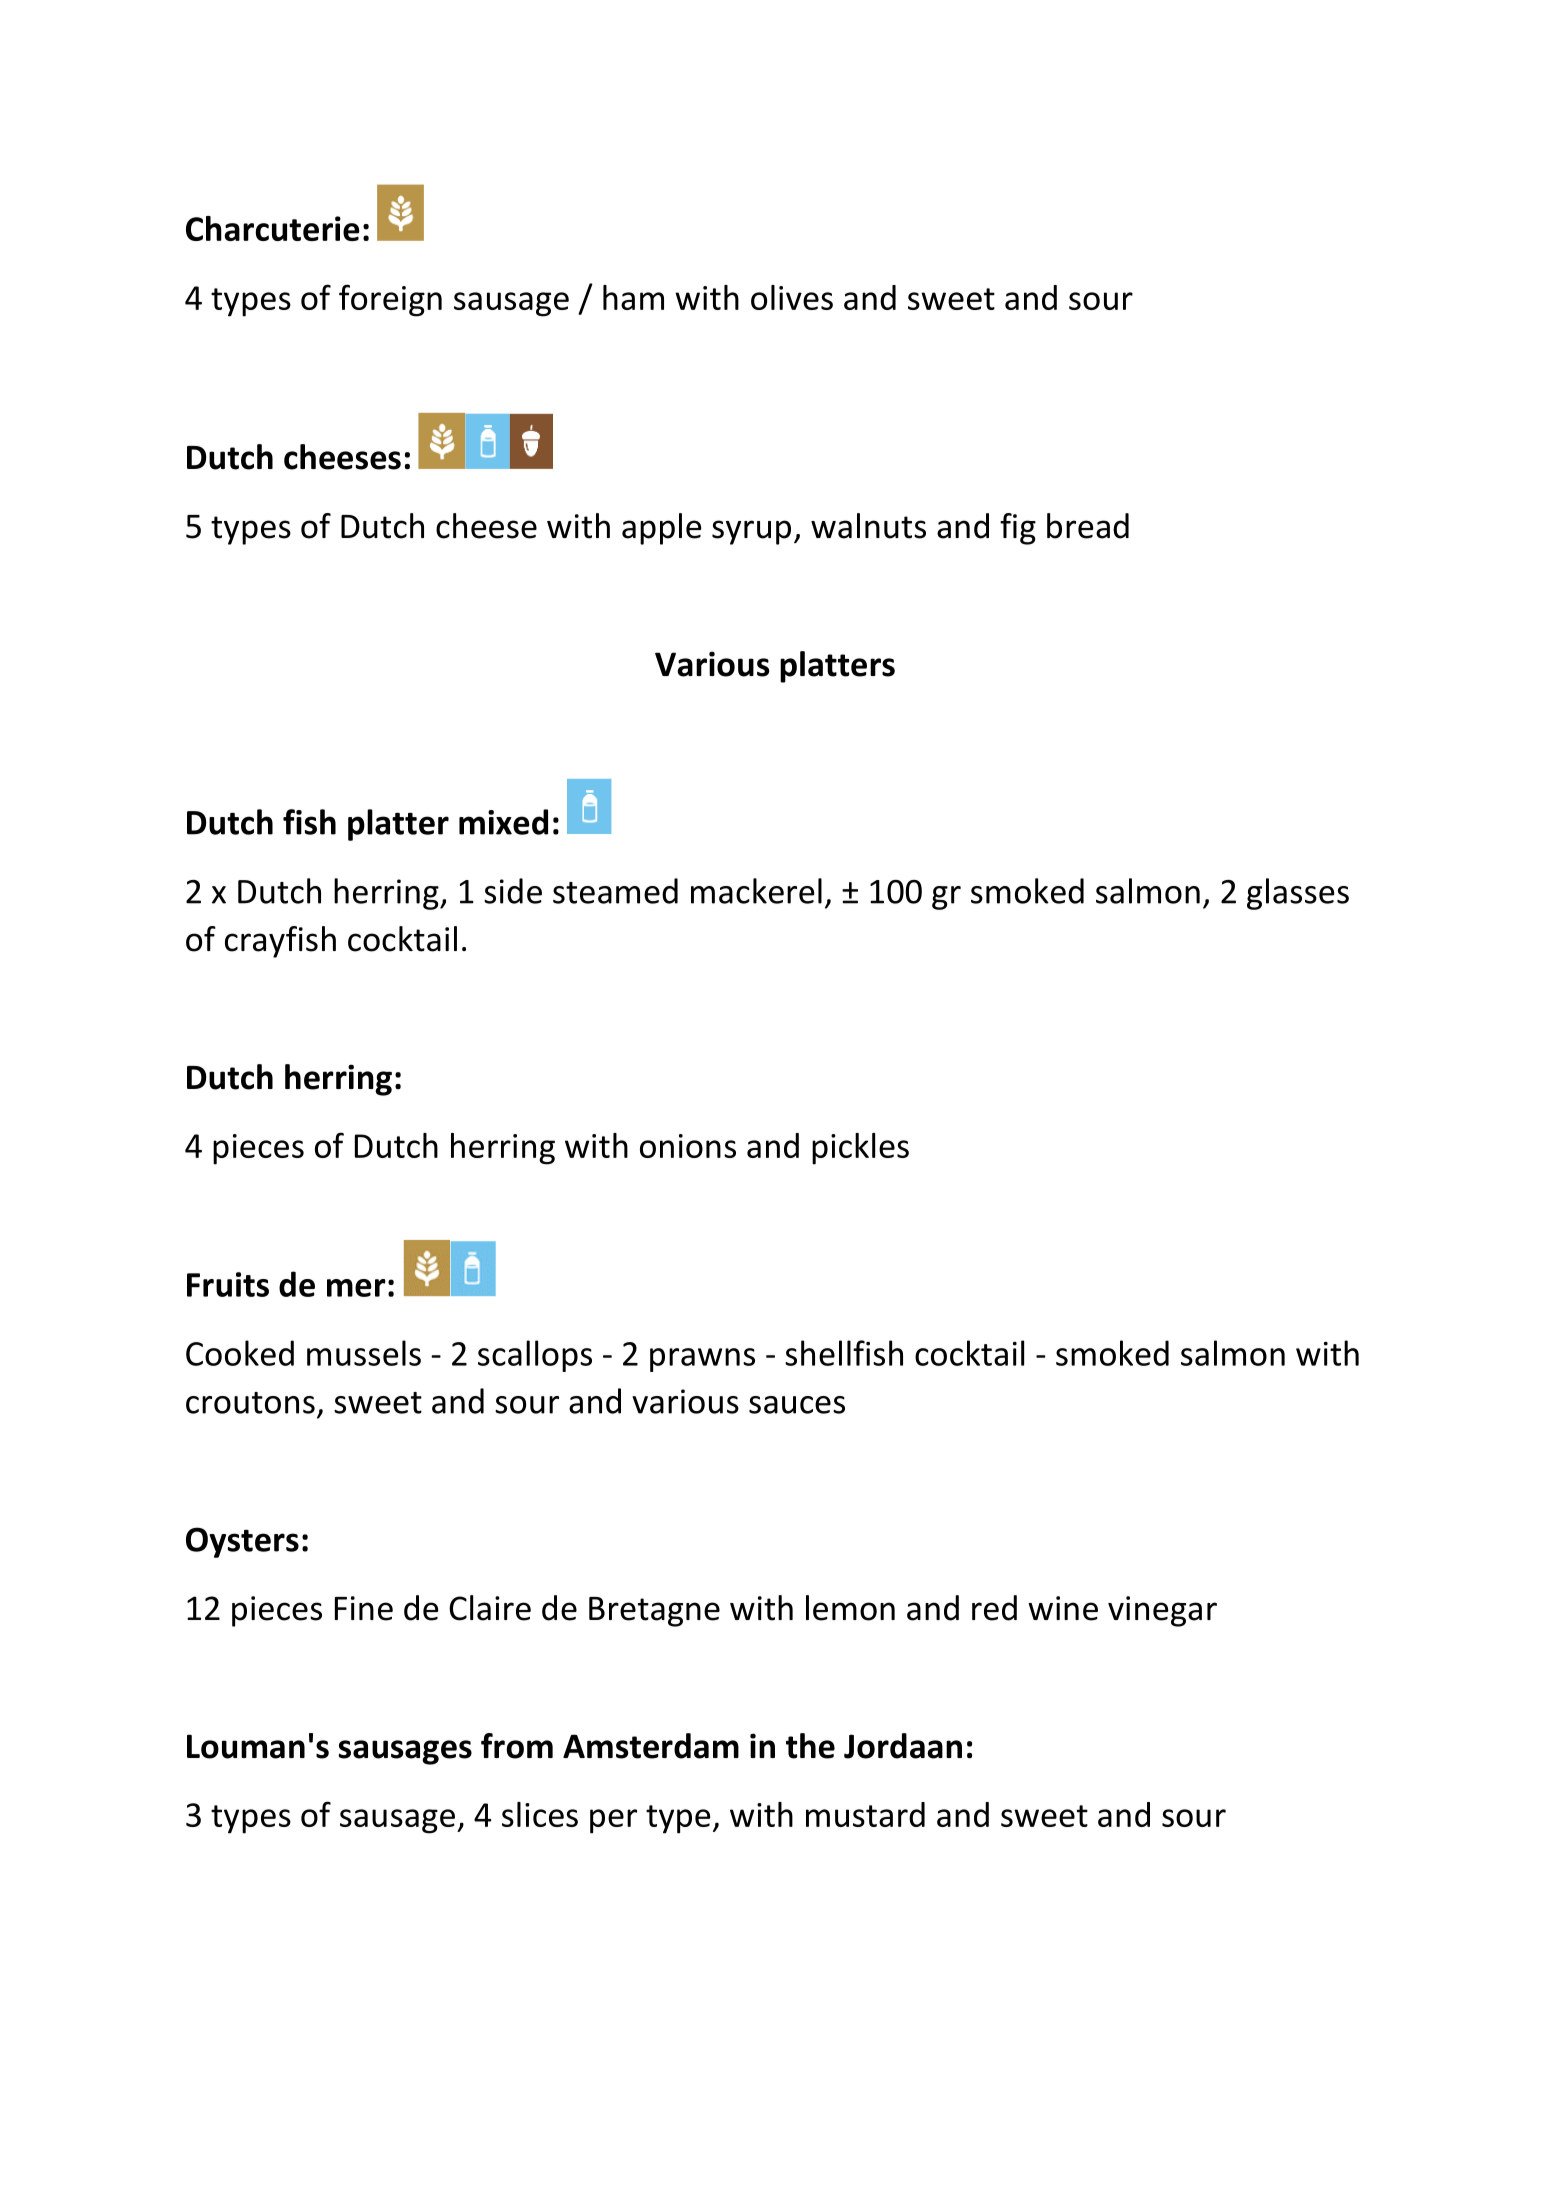 This page has height=2194, width=1551. What do you see at coordinates (1298, 894) in the page?
I see `glasses` at bounding box center [1298, 894].
